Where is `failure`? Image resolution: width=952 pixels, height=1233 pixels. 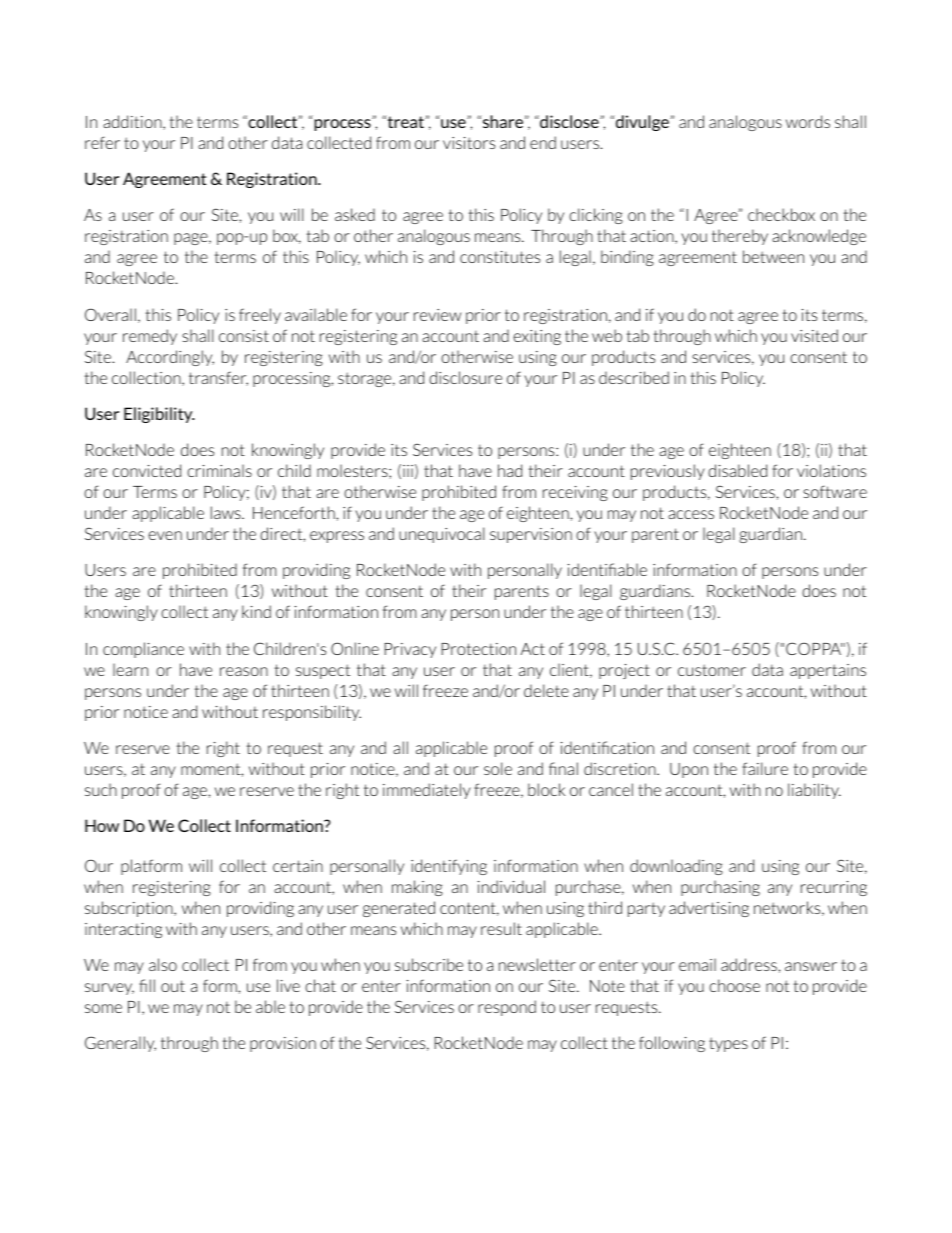 failure is located at coordinates (765, 768).
